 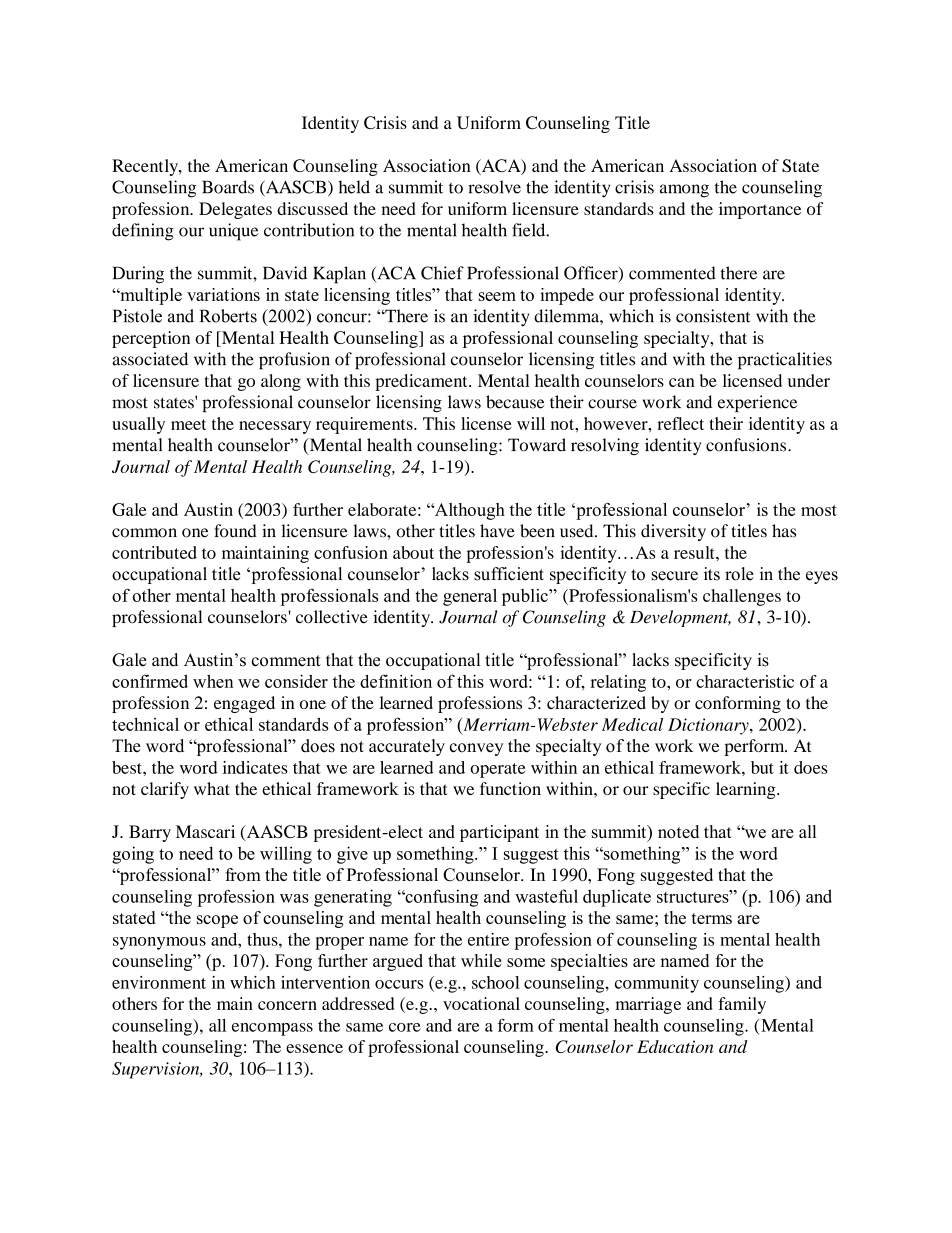 What do you see at coordinates (760, 210) in the screenshot?
I see `importance` at bounding box center [760, 210].
